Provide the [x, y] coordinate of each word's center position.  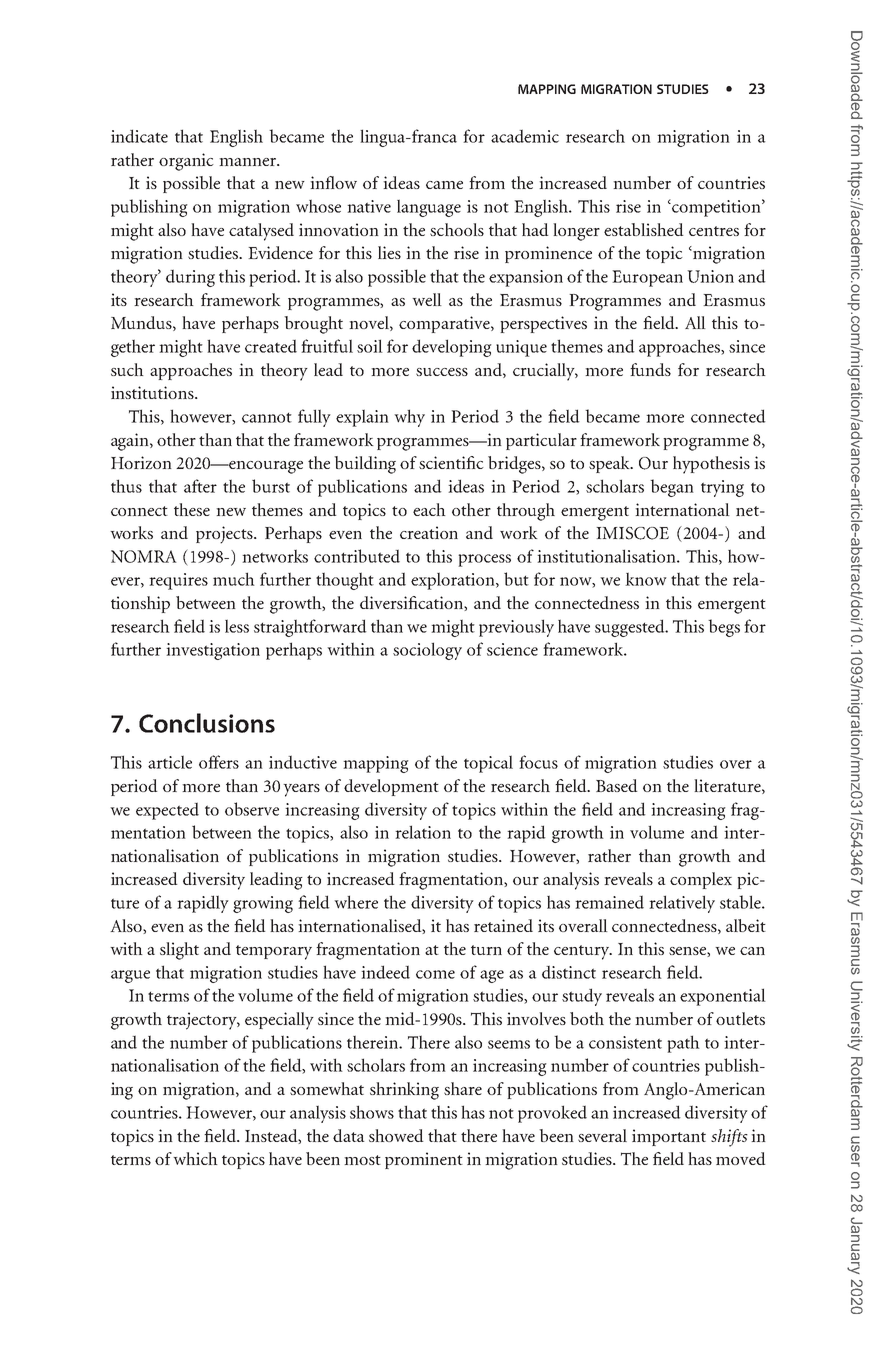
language [429, 208]
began [672, 488]
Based [617, 785]
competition [716, 208]
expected [167, 811]
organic [186, 162]
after [200, 486]
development [391, 787]
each [429, 509]
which [195, 1158]
